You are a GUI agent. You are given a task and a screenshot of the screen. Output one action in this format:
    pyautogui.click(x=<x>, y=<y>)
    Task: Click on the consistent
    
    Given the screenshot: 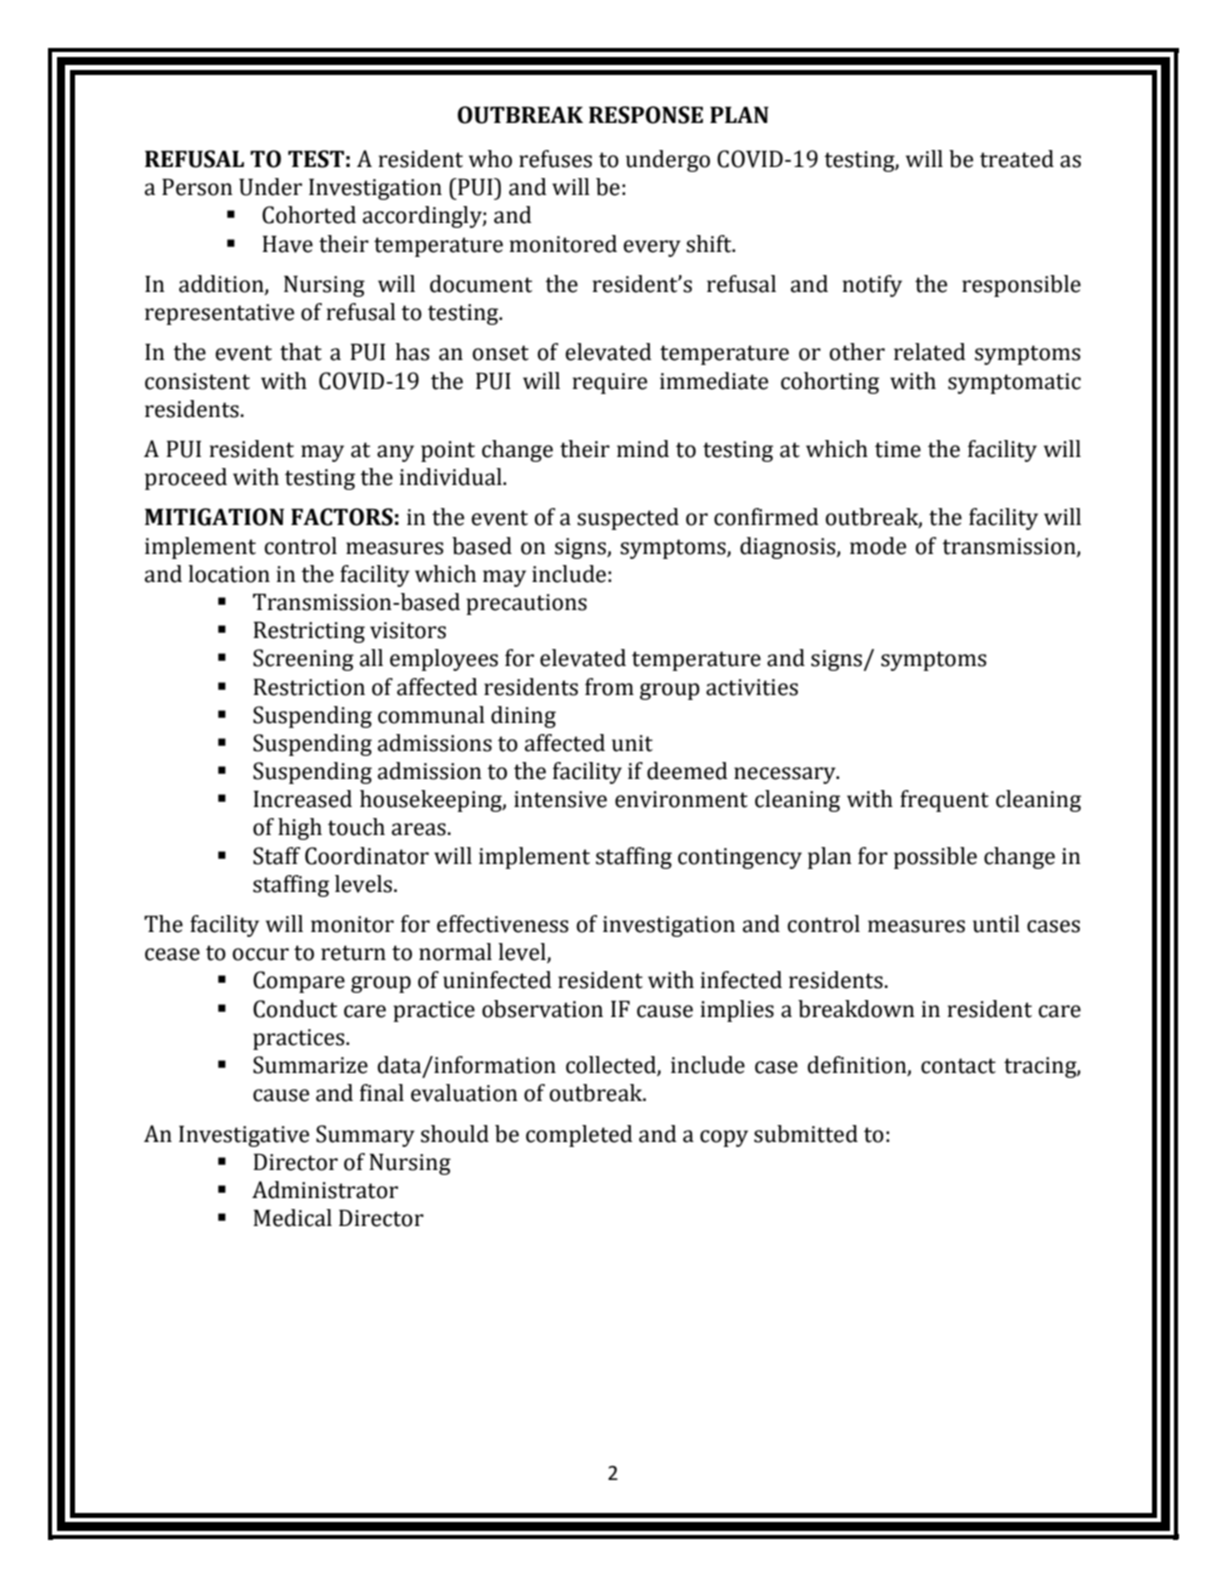 What is the action you would take?
    pyautogui.click(x=197, y=381)
